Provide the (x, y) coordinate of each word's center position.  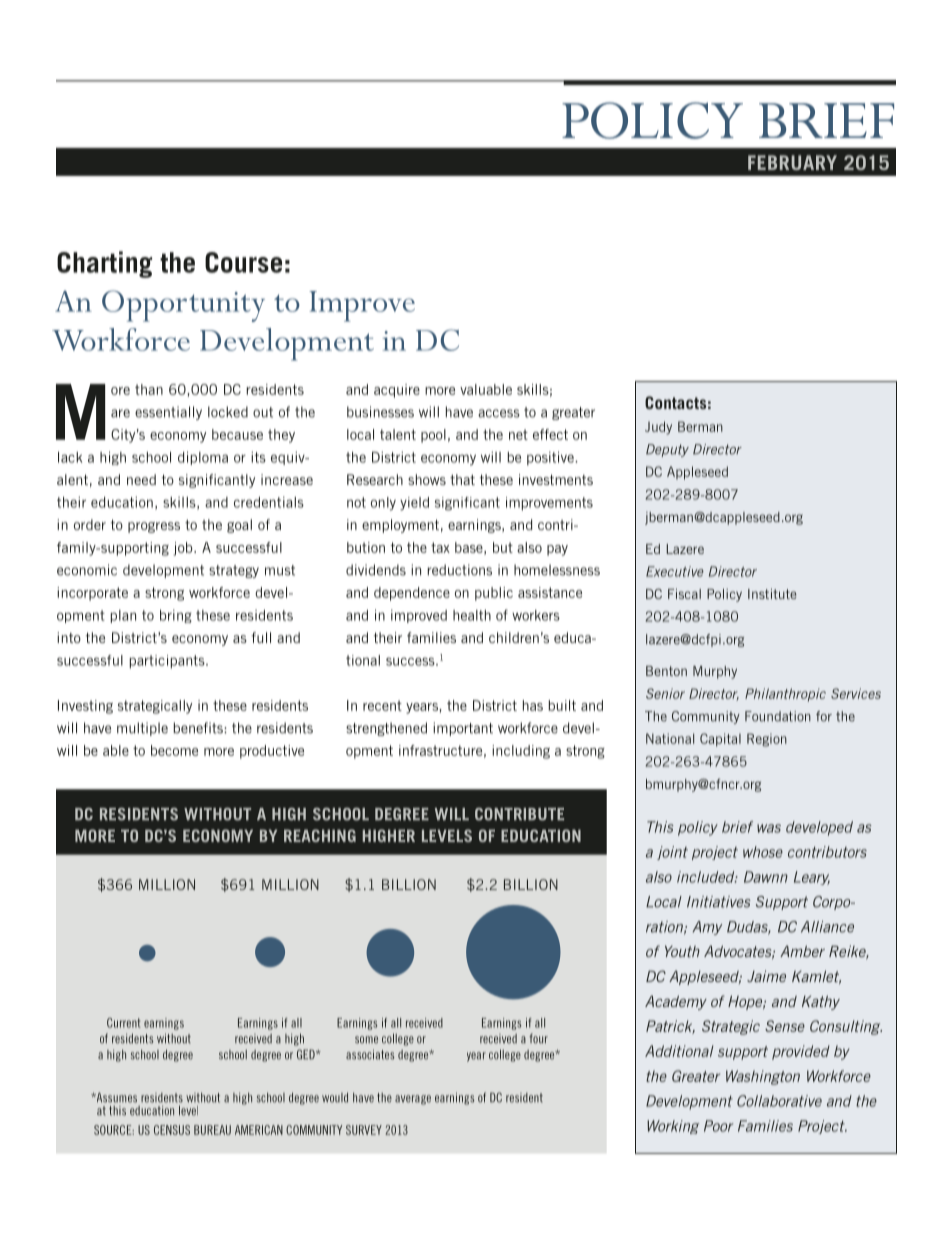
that (462, 479)
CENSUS (172, 1130)
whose (763, 852)
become (174, 750)
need (141, 479)
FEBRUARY (792, 162)
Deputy (667, 450)
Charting (104, 264)
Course (243, 262)
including (521, 752)
